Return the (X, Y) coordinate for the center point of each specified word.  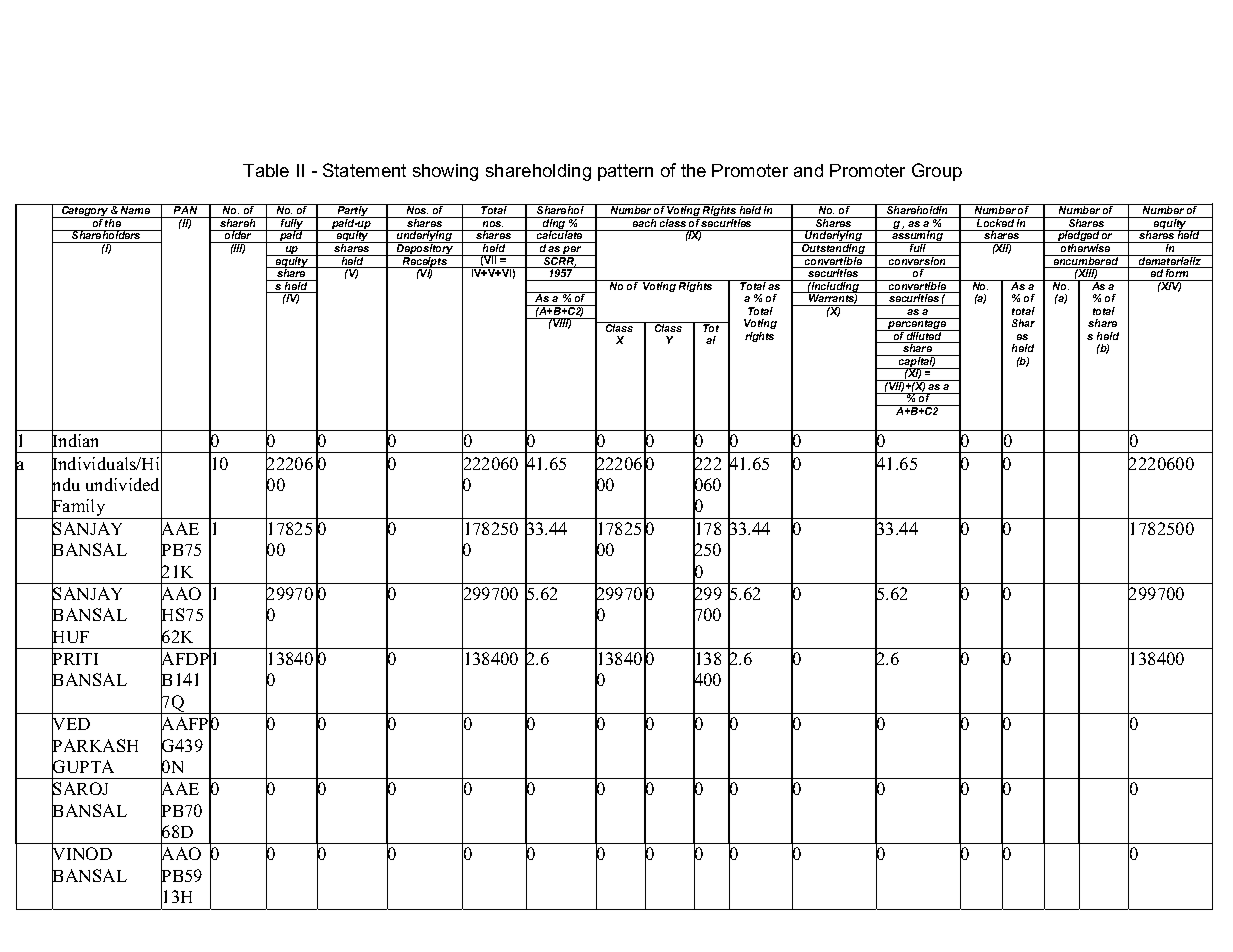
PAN (186, 209)
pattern (625, 172)
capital (916, 362)
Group (937, 172)
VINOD (82, 855)
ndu (66, 485)
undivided (124, 485)
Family (79, 508)
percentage (917, 325)
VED (71, 724)
